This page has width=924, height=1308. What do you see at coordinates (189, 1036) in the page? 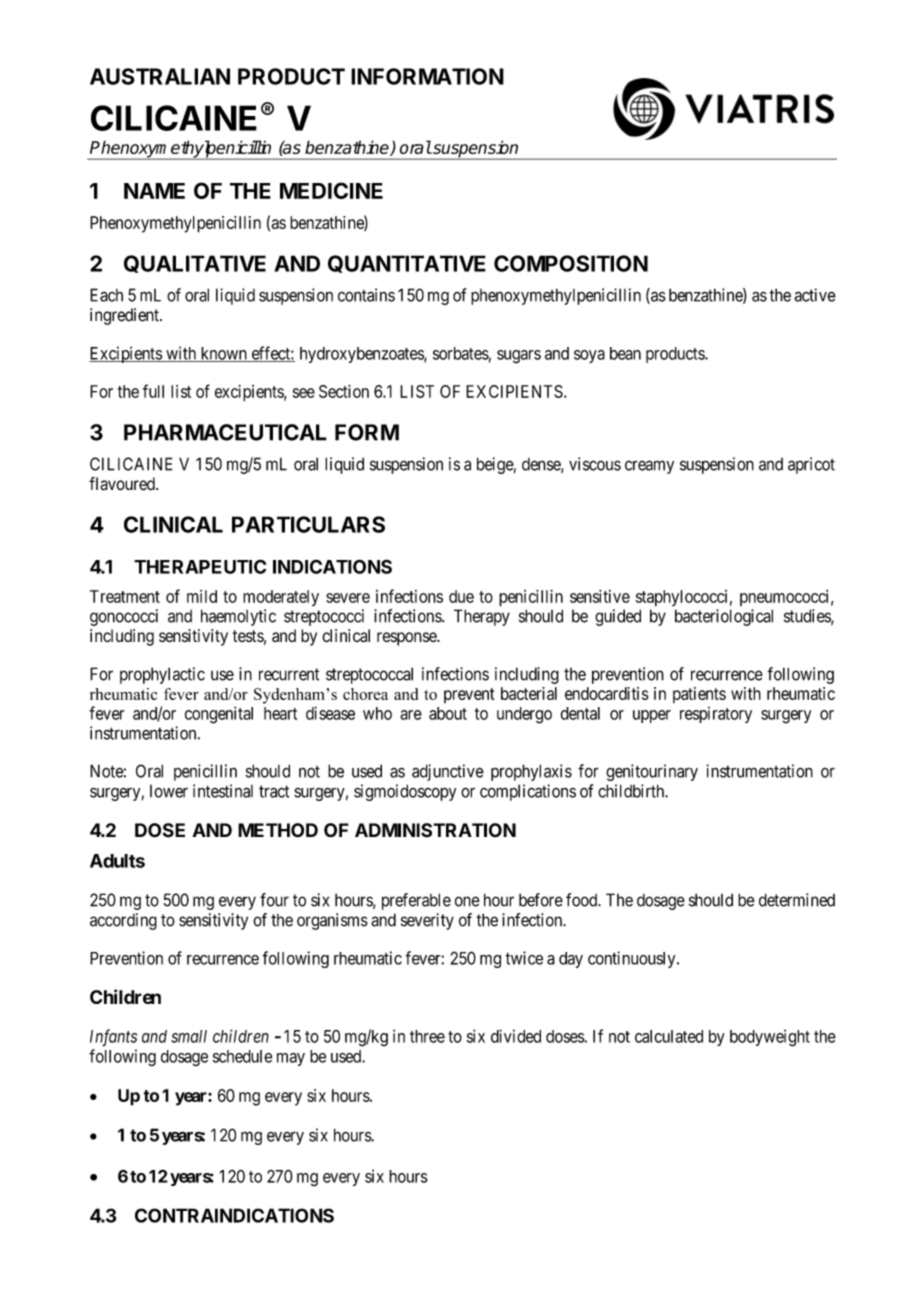
I see `small` at bounding box center [189, 1036].
